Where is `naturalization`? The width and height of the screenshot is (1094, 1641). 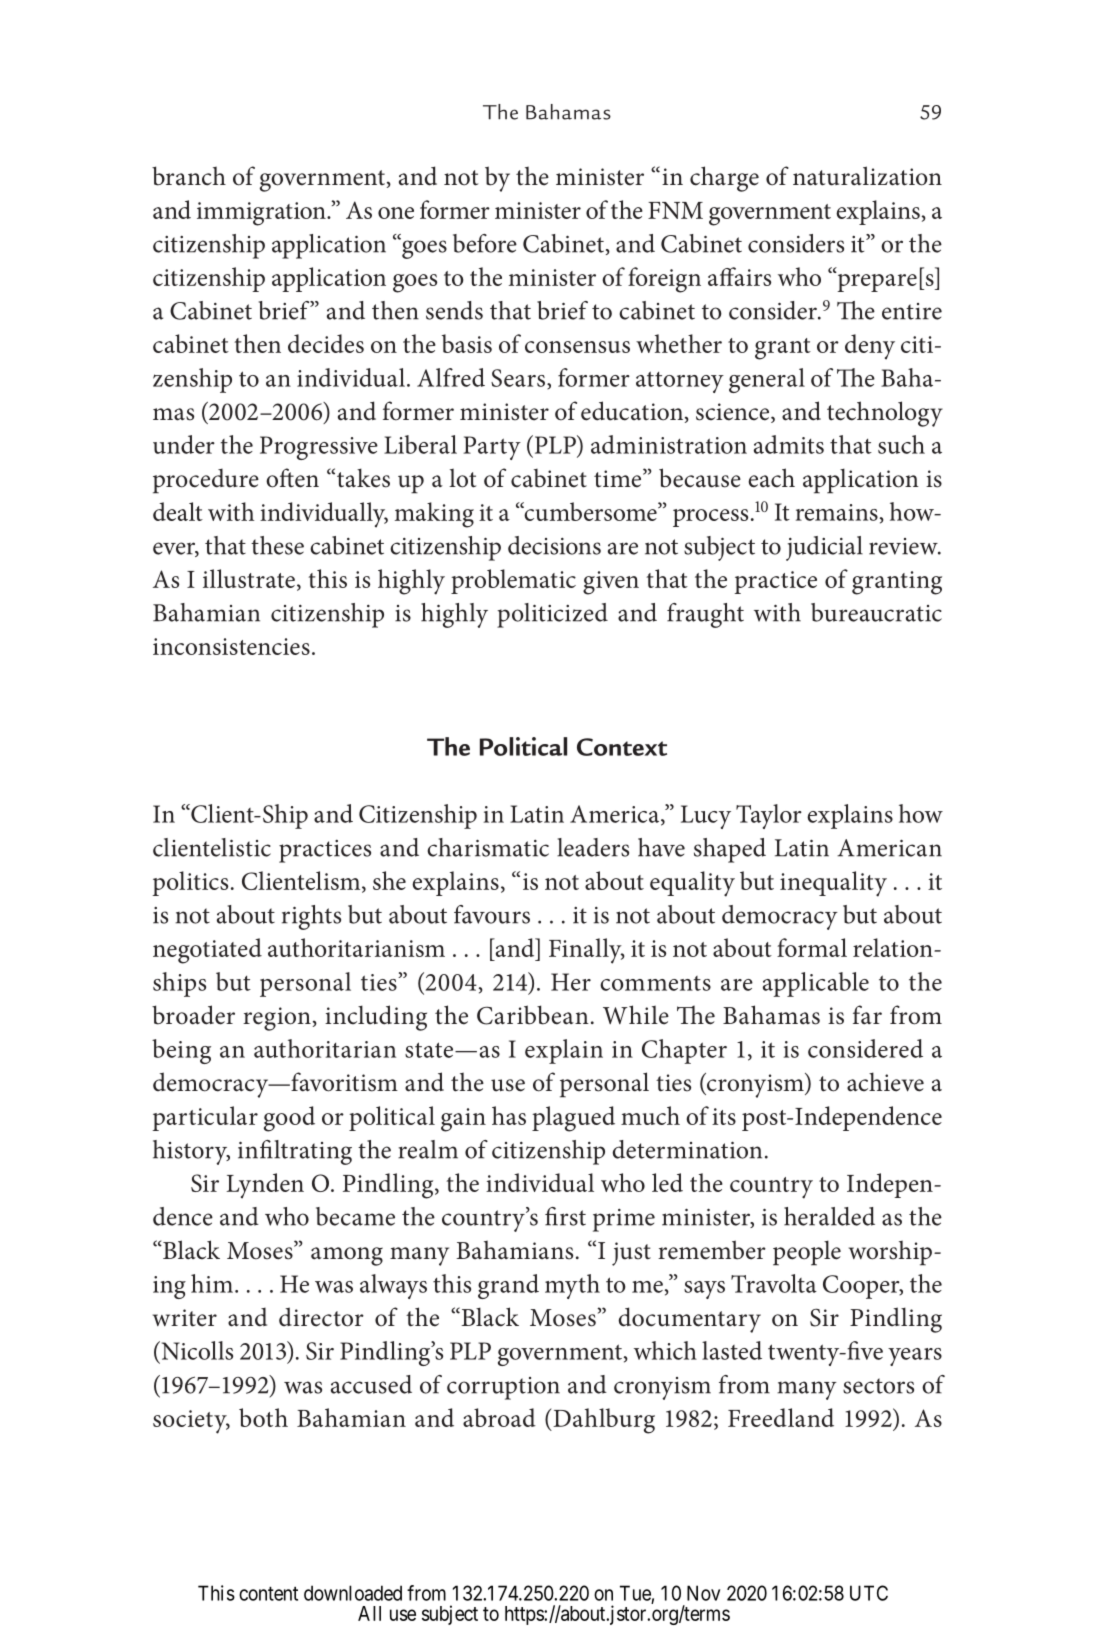 naturalization is located at coordinates (867, 176).
